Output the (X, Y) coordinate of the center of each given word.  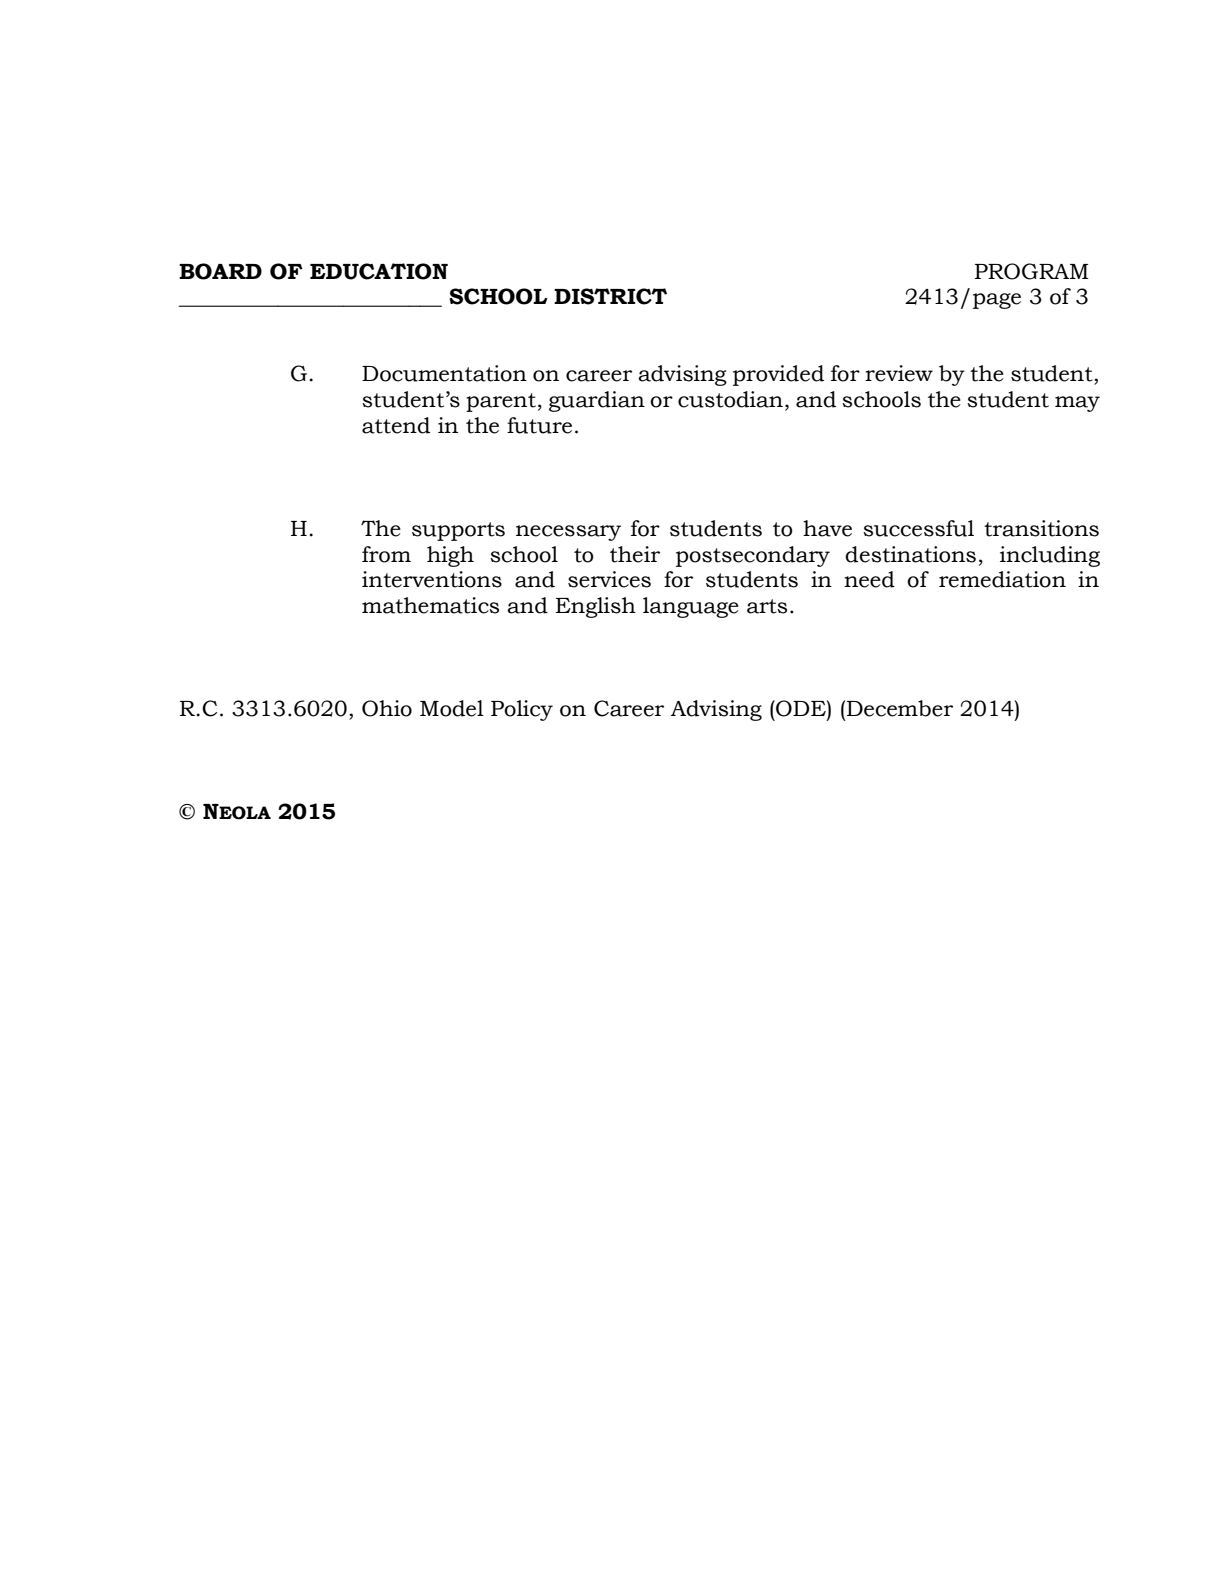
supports (458, 531)
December (900, 708)
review (899, 373)
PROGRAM (1031, 271)
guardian (597, 401)
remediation (1002, 579)
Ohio (387, 708)
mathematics (430, 605)
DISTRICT (610, 296)
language (691, 607)
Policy (522, 710)
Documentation (444, 373)
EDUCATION (379, 271)
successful (918, 528)
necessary (568, 533)
